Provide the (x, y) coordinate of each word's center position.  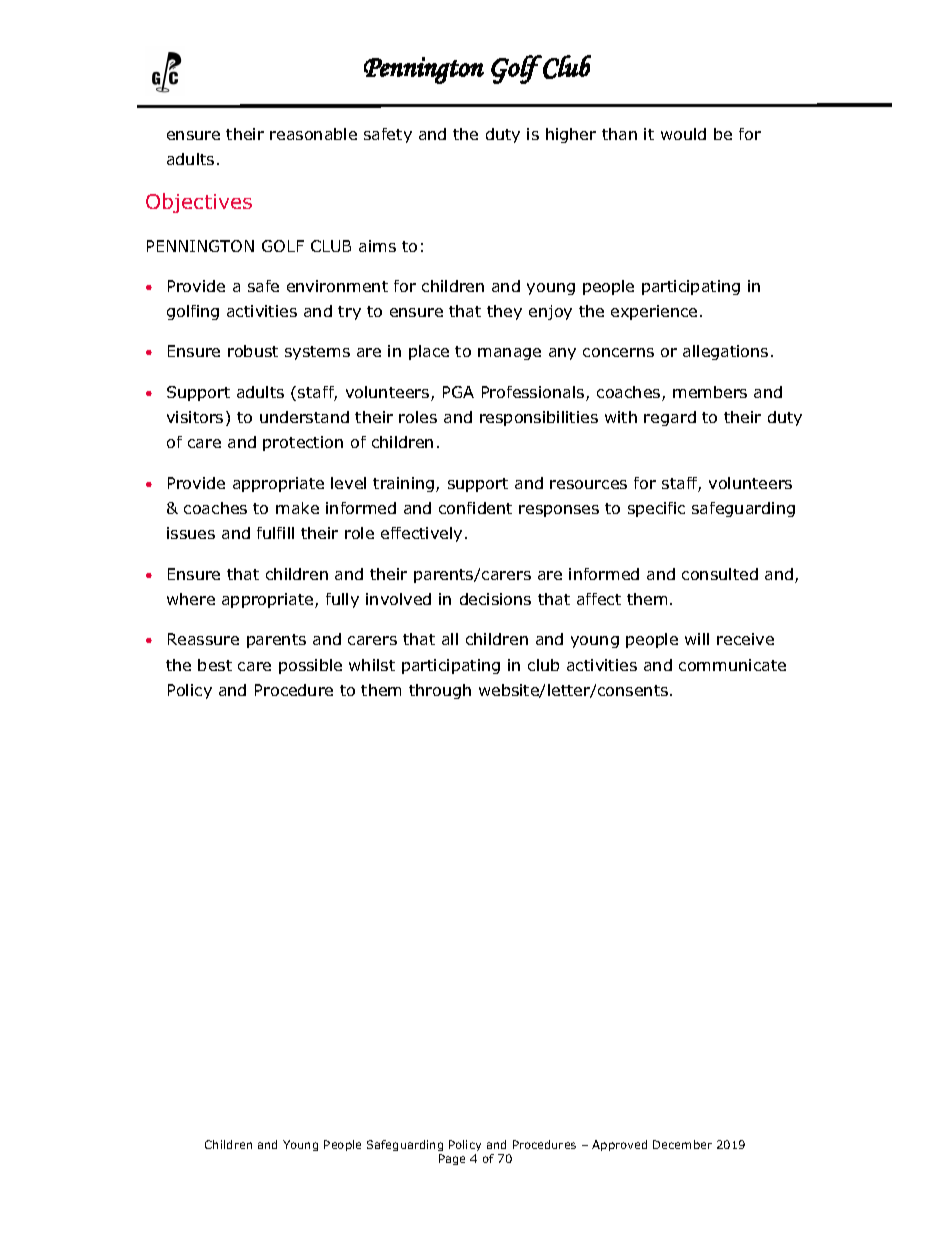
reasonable (313, 134)
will (697, 639)
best (215, 665)
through (440, 691)
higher (571, 135)
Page (452, 1159)
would (683, 134)
